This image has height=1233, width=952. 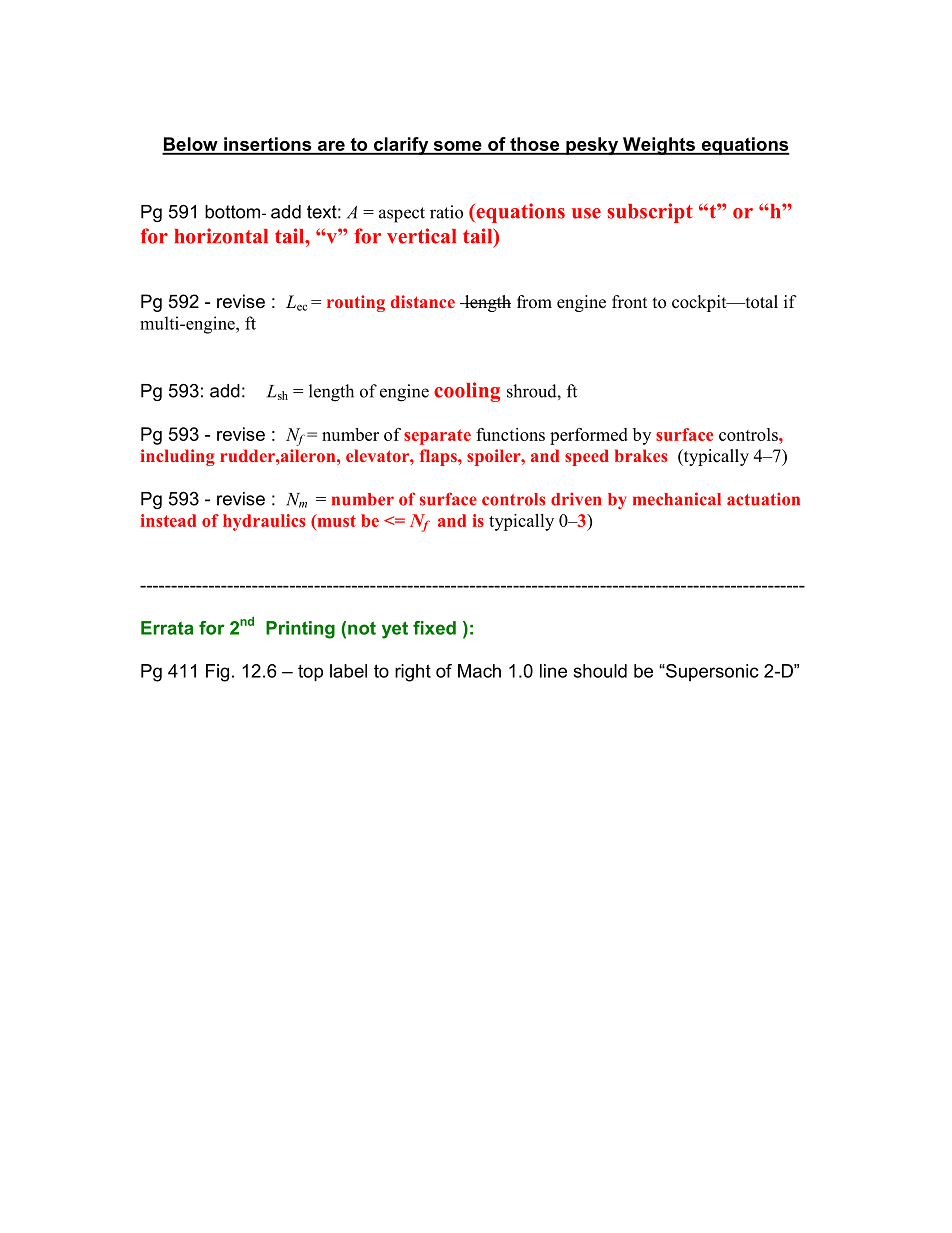 I want to click on ratio, so click(x=446, y=212).
